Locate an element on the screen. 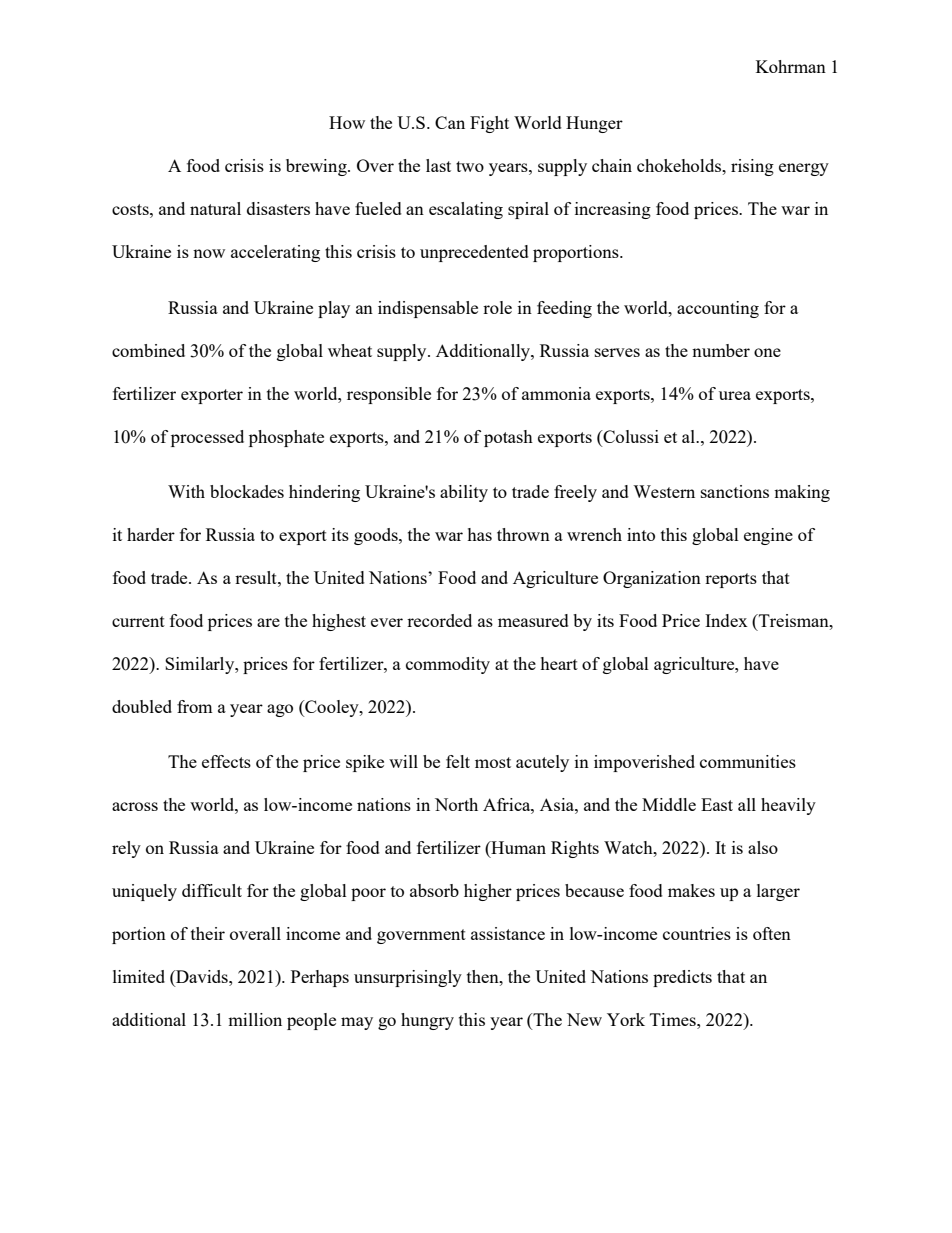 The height and width of the screenshot is (1233, 952). two is located at coordinates (470, 166).
